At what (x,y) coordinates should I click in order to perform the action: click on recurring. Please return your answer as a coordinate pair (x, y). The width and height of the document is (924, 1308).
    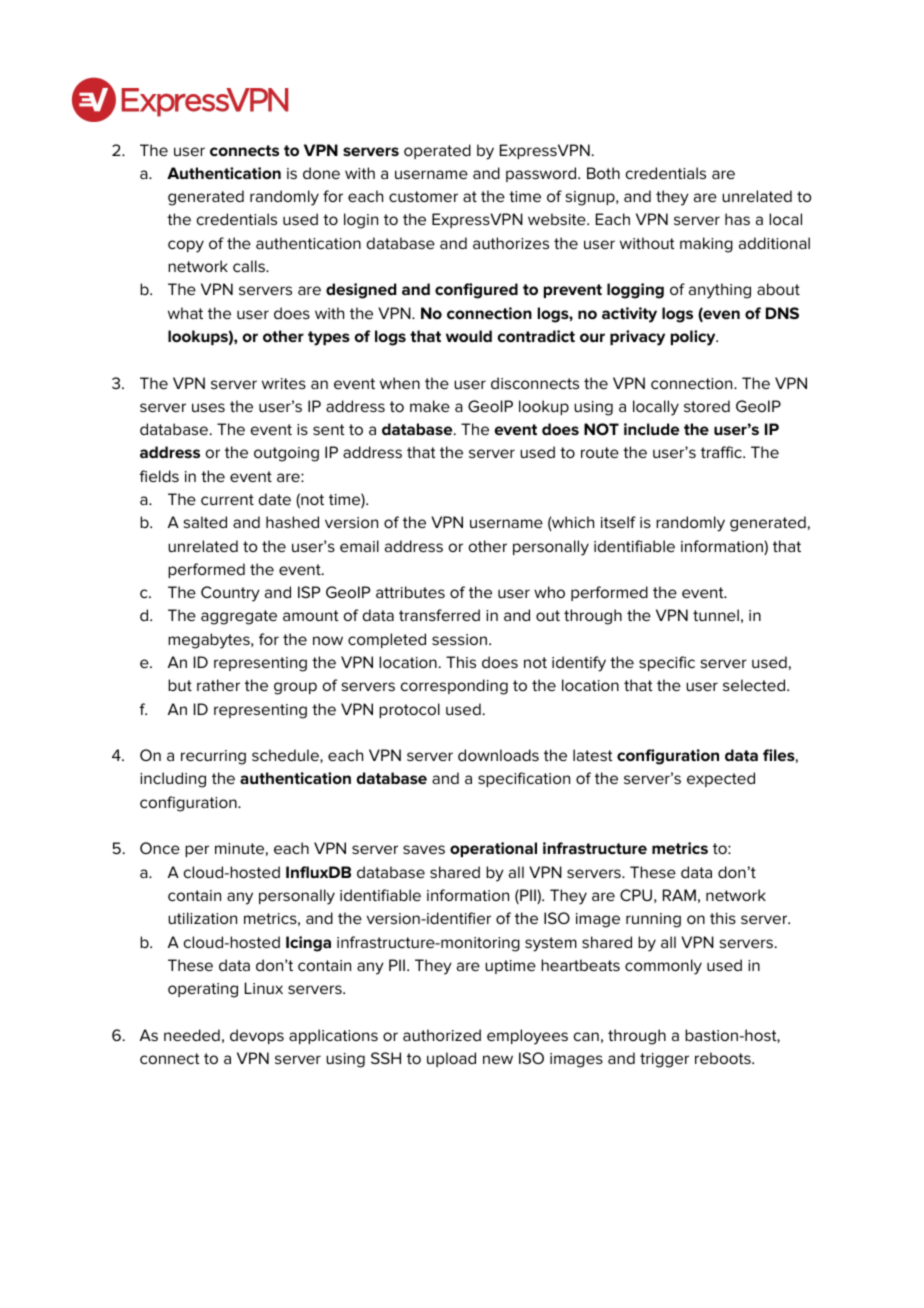
    Looking at the image, I should click on (213, 757).
